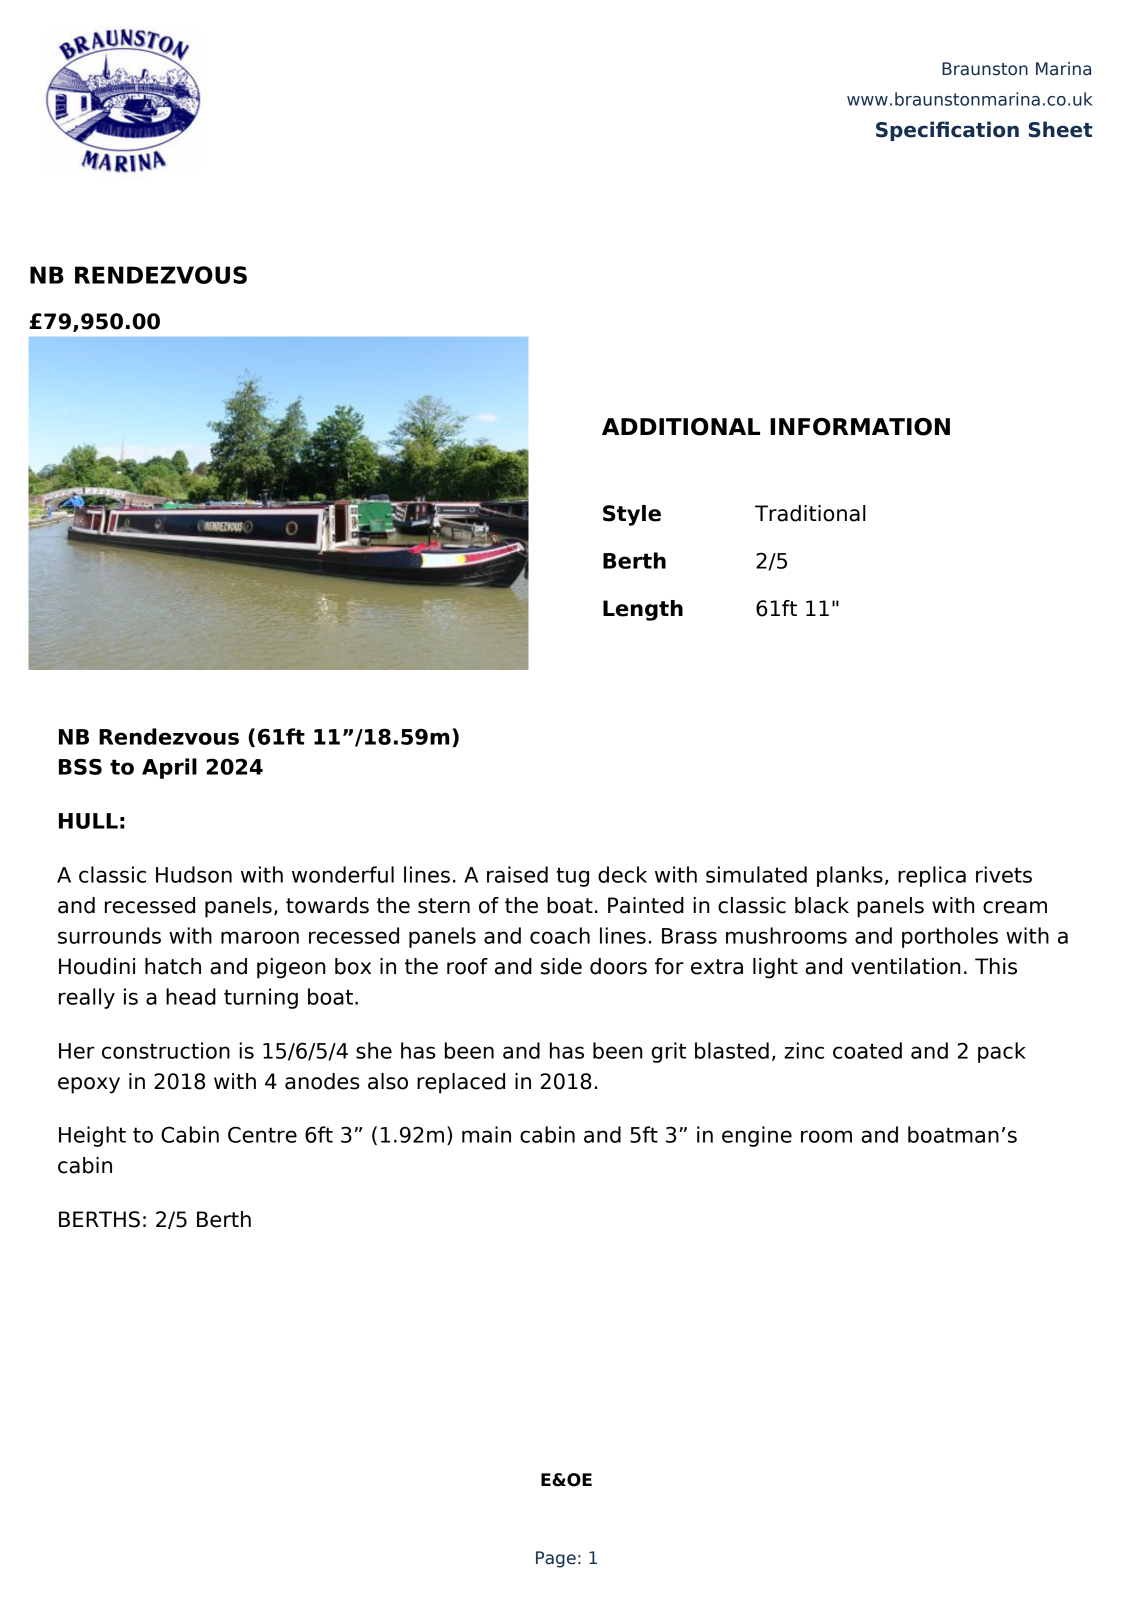  What do you see at coordinates (556, 1559) in the screenshot?
I see `Page` at bounding box center [556, 1559].
